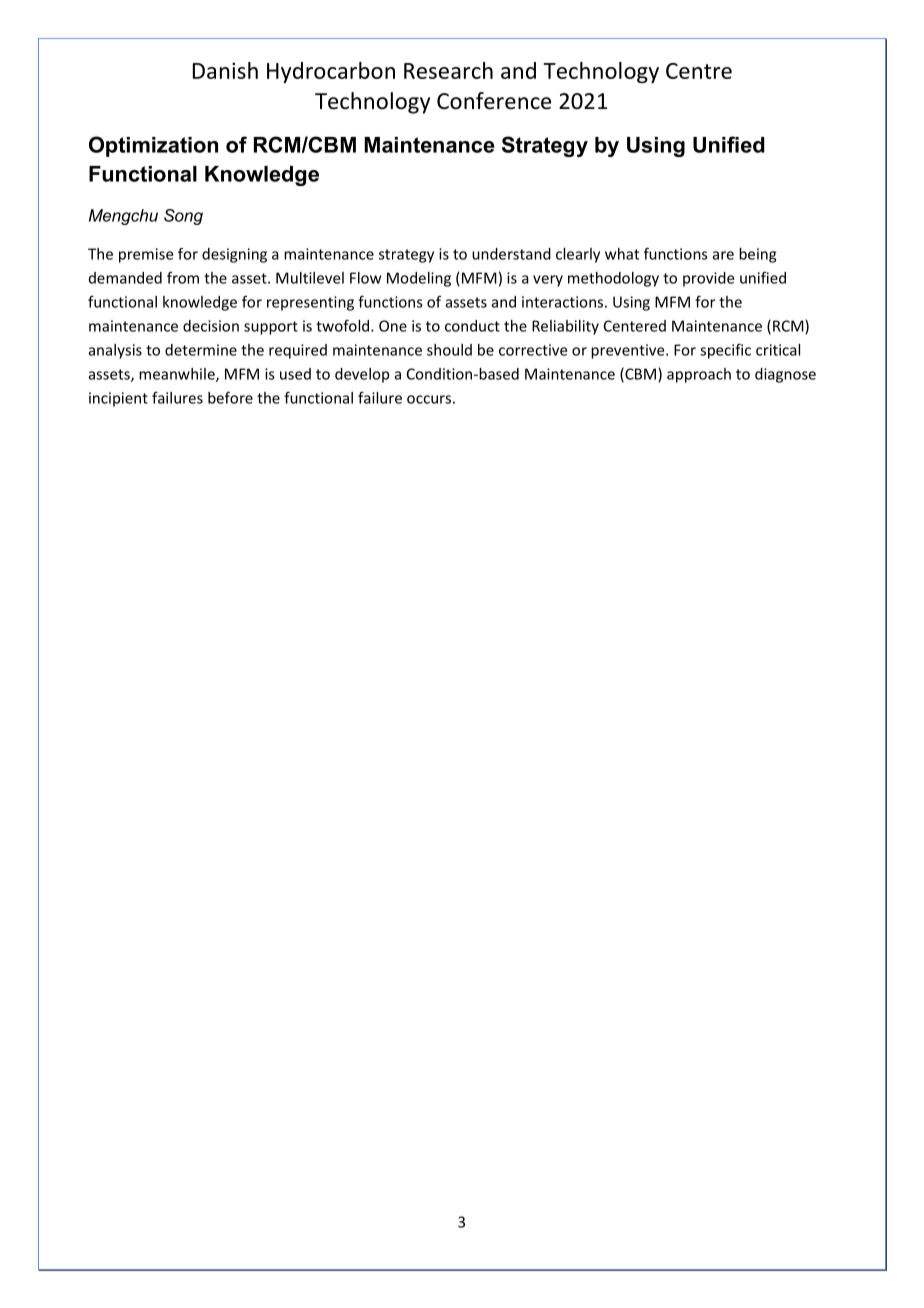 This page has height=1308, width=924. Describe the element at coordinates (723, 255) in the page. I see `are` at that location.
